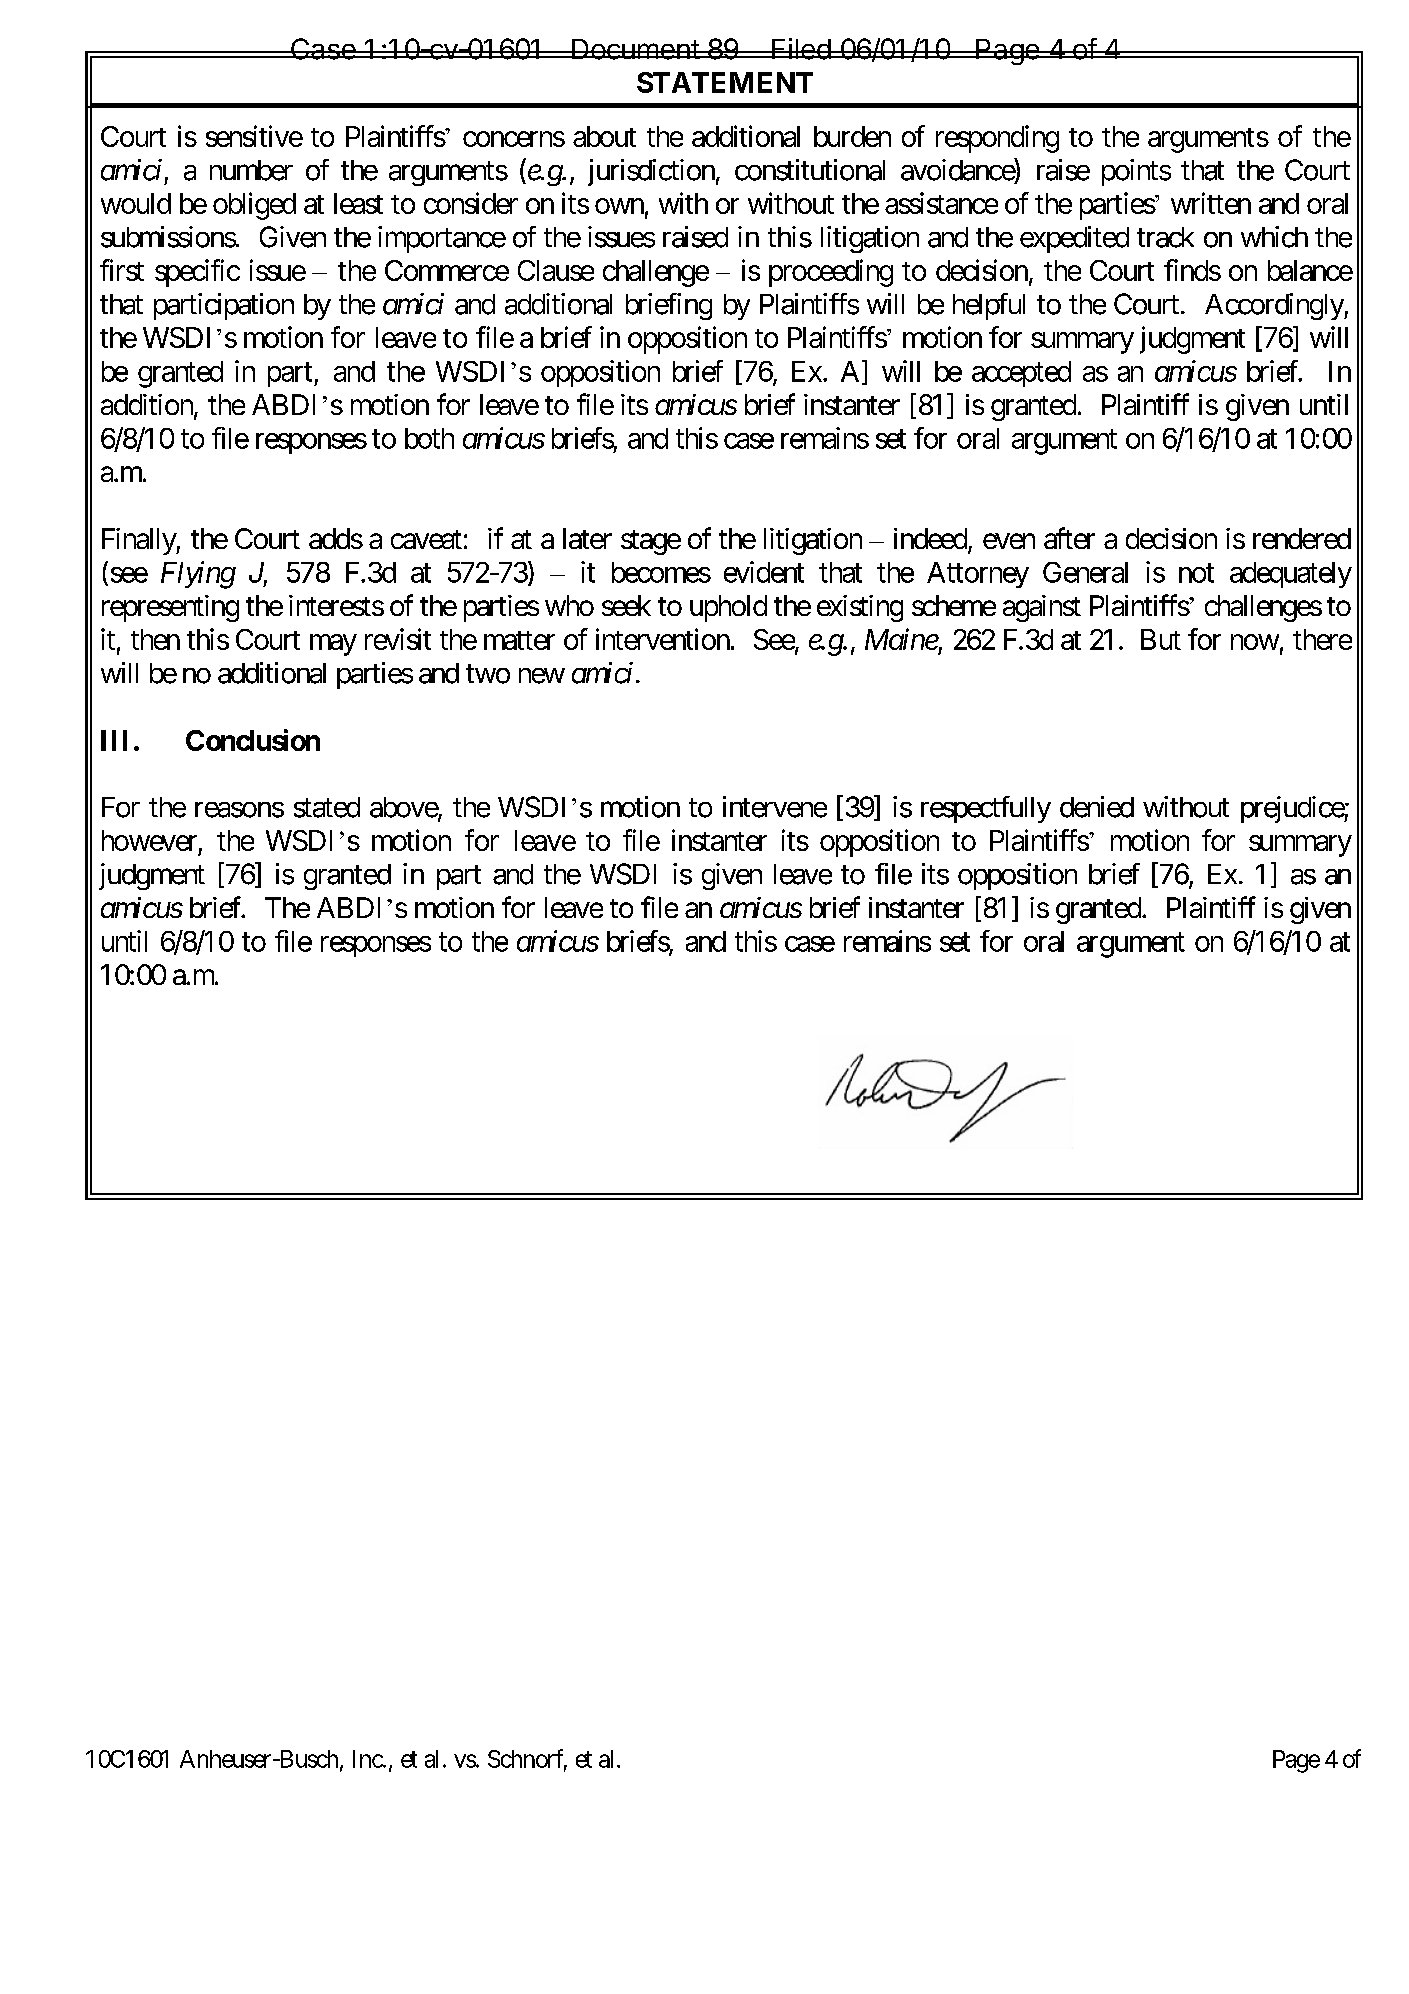 The width and height of the screenshot is (1409, 1994). I want to click on may, so click(333, 645).
